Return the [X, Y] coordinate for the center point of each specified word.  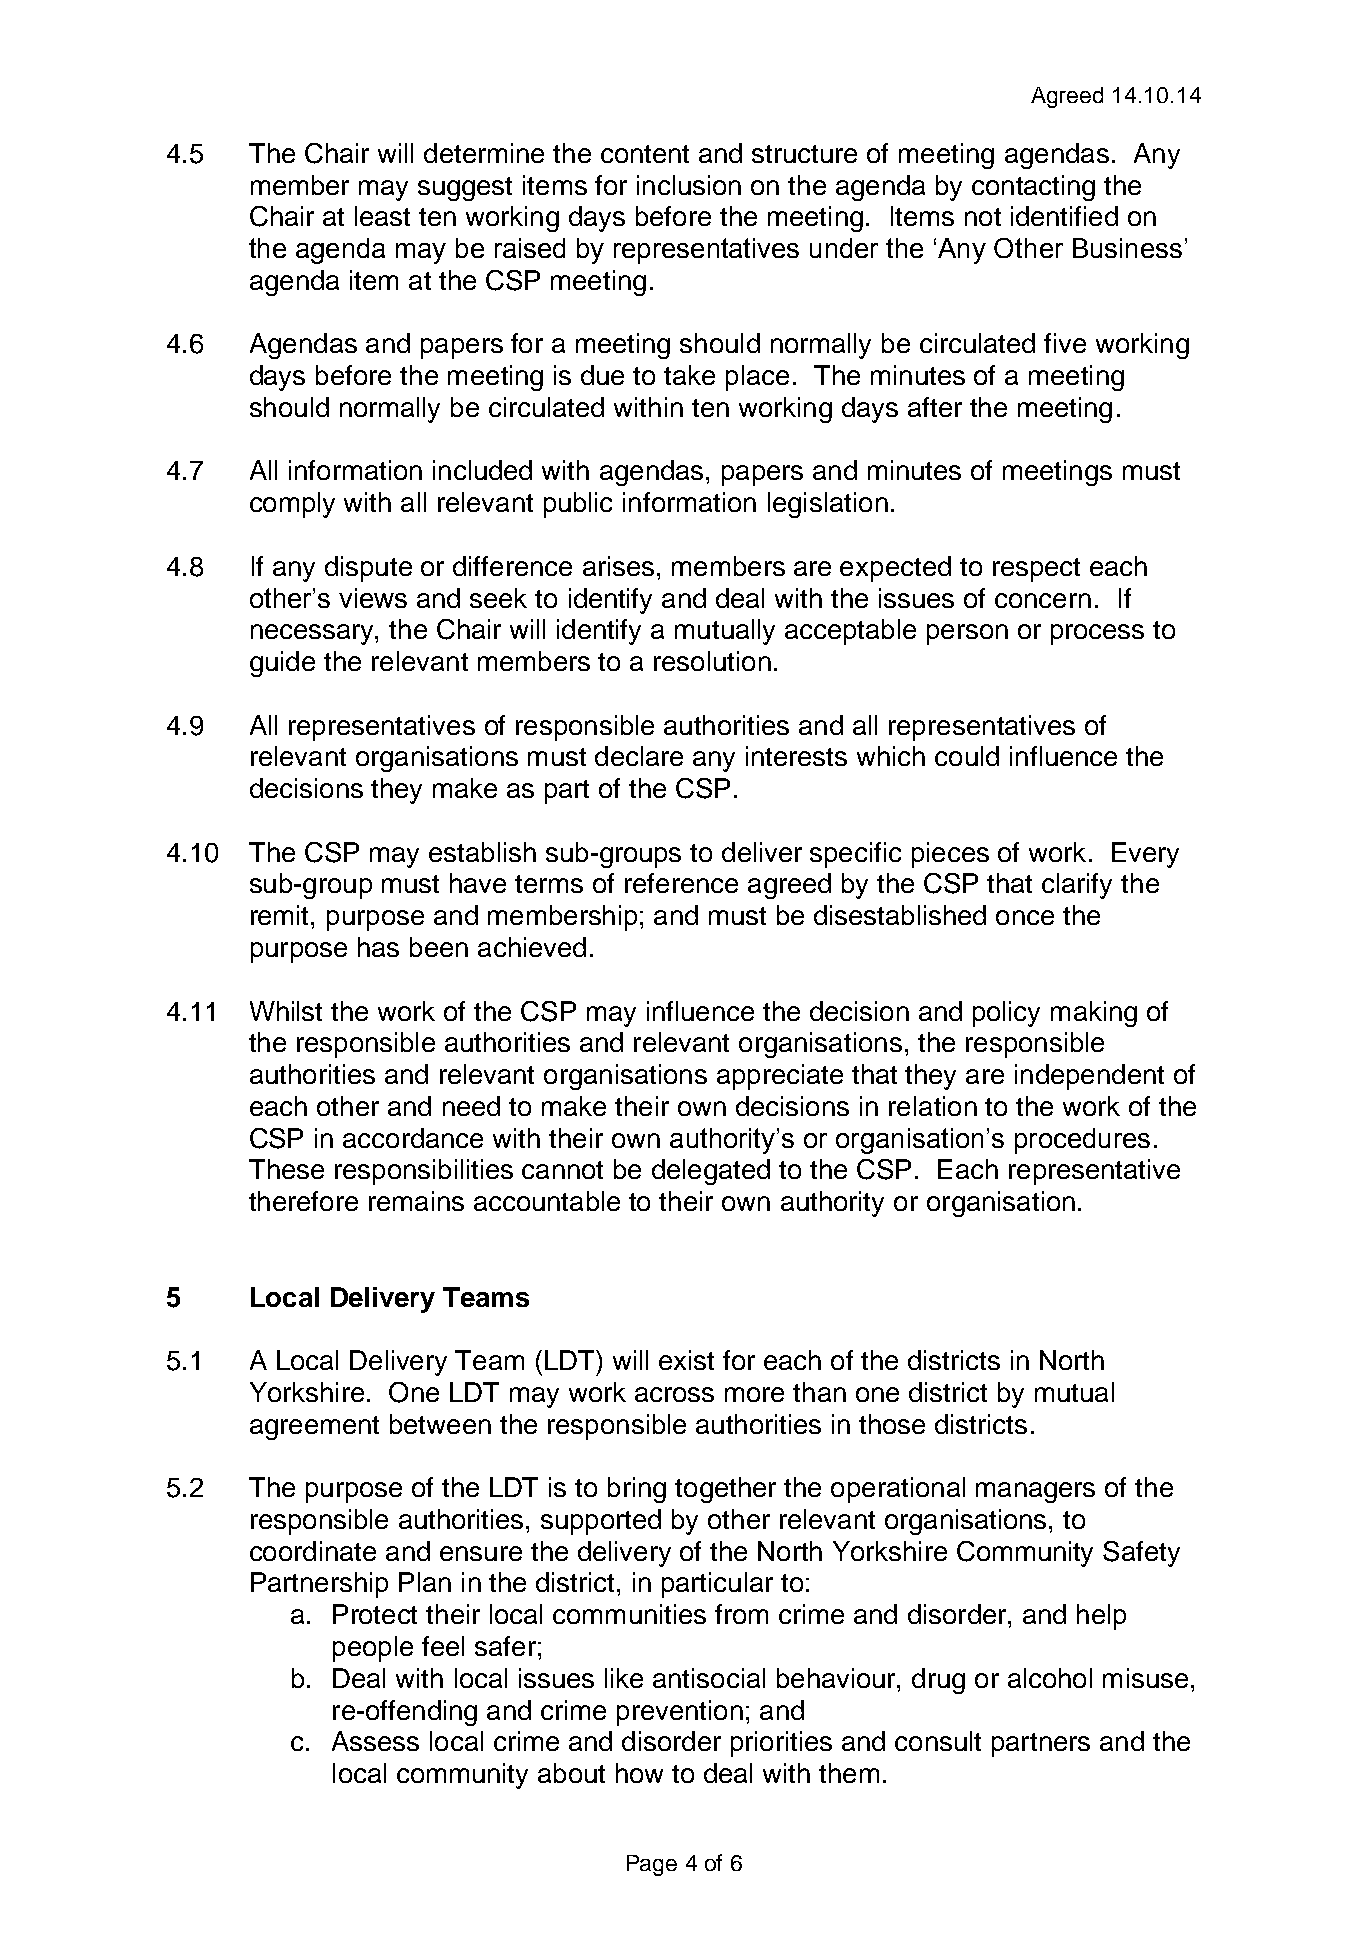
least [382, 216]
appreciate [780, 1077]
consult [938, 1741]
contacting [1033, 188]
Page [652, 1865]
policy [1006, 1014]
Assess [375, 1741]
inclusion [689, 185]
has [378, 947]
